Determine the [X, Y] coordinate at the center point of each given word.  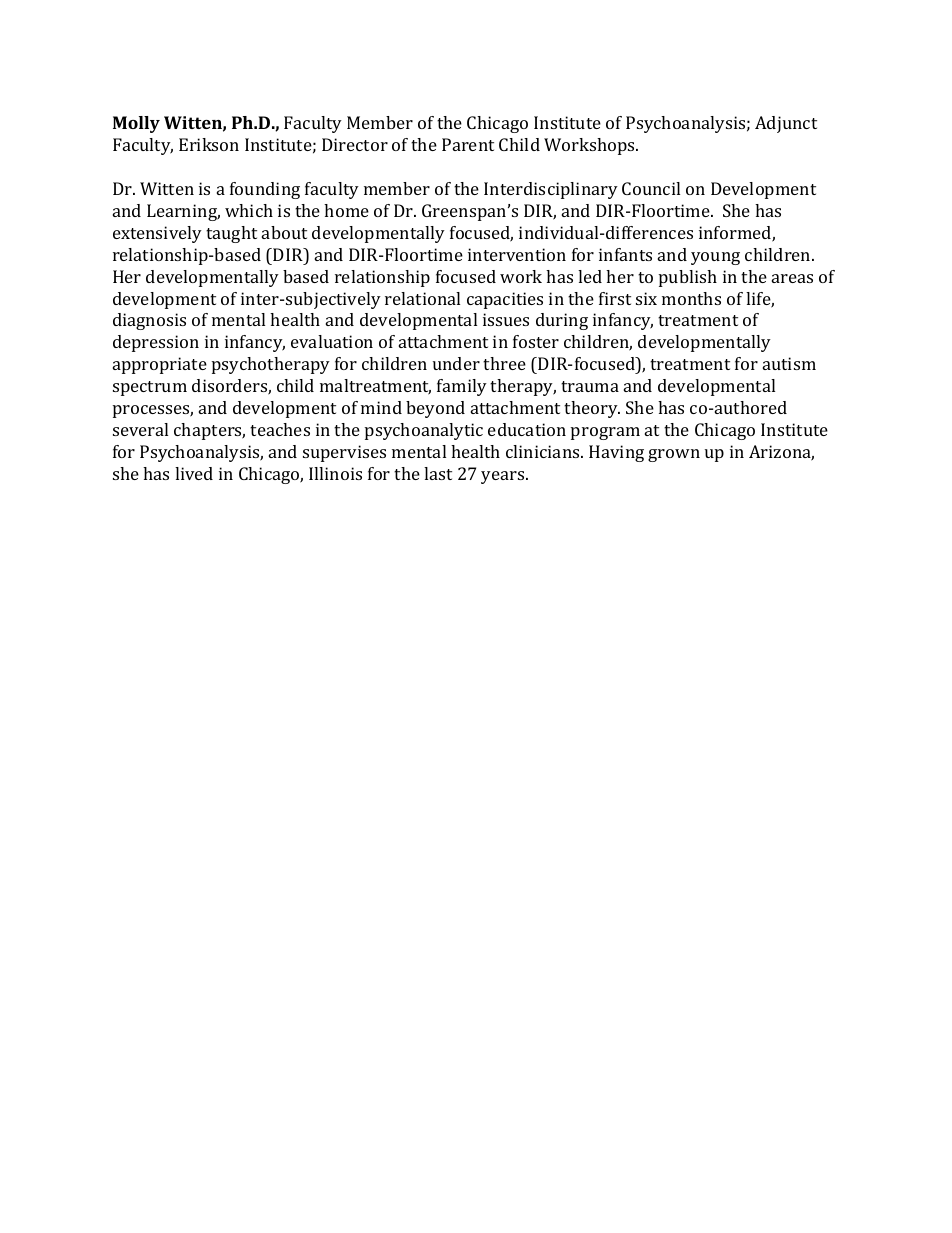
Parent [468, 144]
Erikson [209, 144]
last [438, 473]
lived [194, 473]
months [691, 298]
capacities [505, 300]
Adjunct [786, 124]
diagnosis [149, 321]
